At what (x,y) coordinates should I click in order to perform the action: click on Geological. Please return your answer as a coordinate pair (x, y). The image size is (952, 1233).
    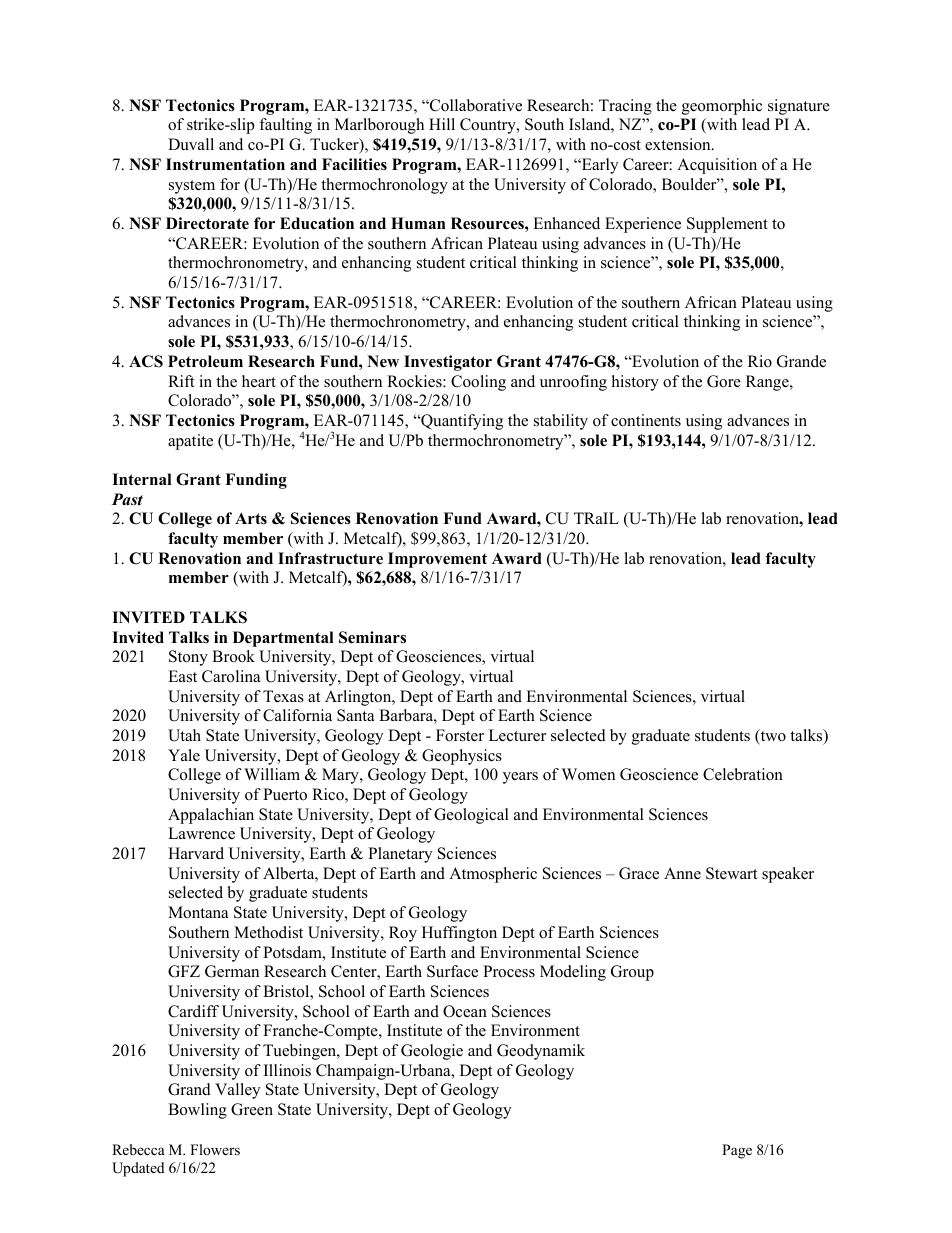
    Looking at the image, I should click on (471, 816).
